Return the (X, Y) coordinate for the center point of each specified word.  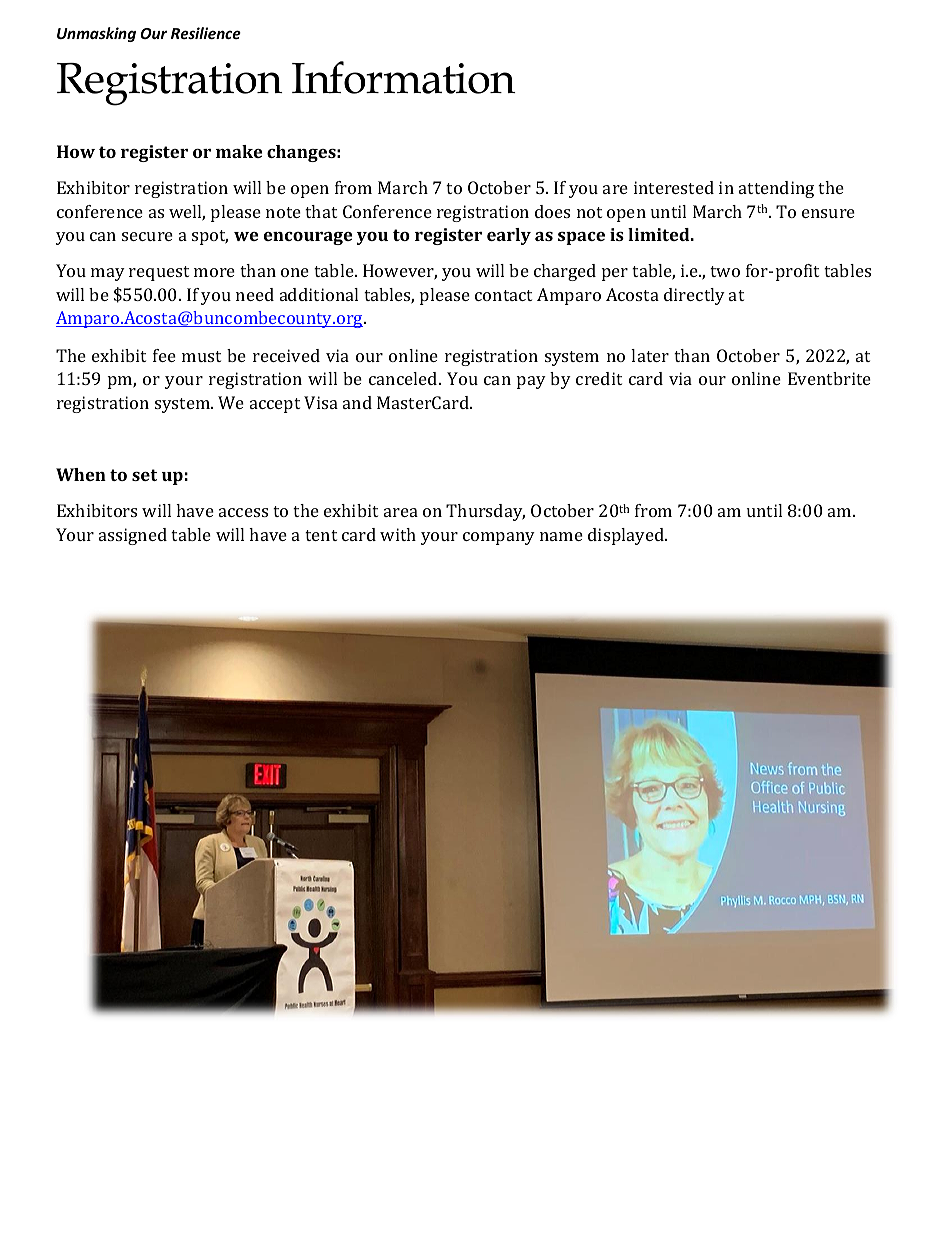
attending (776, 189)
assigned (133, 536)
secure (147, 236)
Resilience (206, 33)
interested (674, 187)
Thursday (485, 512)
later (650, 355)
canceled (404, 378)
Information (404, 77)
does (552, 211)
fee (164, 355)
